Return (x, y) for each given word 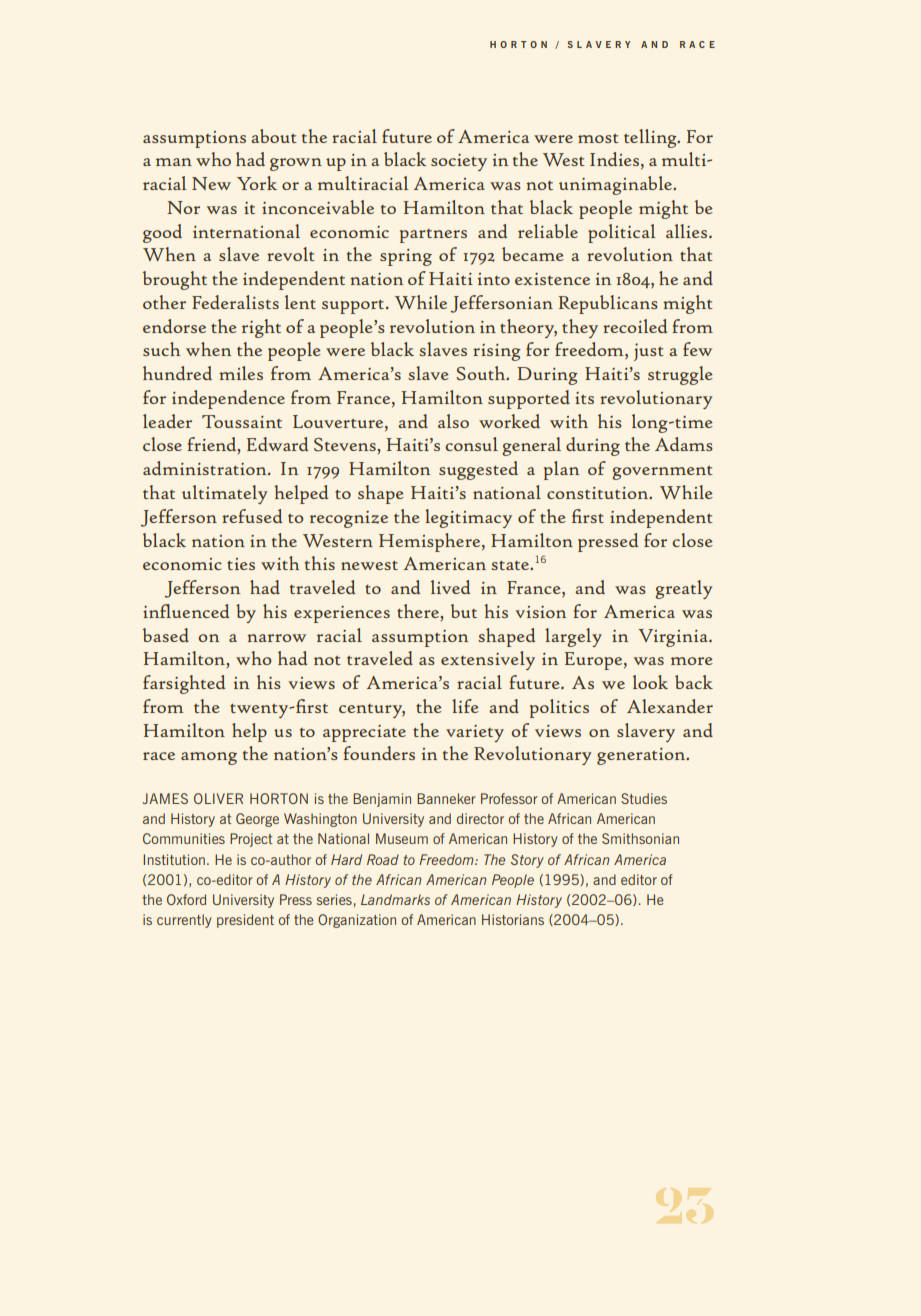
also (453, 421)
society (459, 162)
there (419, 611)
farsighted (184, 684)
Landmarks (395, 899)
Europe (595, 661)
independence (228, 399)
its (584, 398)
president (245, 921)
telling (651, 138)
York (257, 183)
